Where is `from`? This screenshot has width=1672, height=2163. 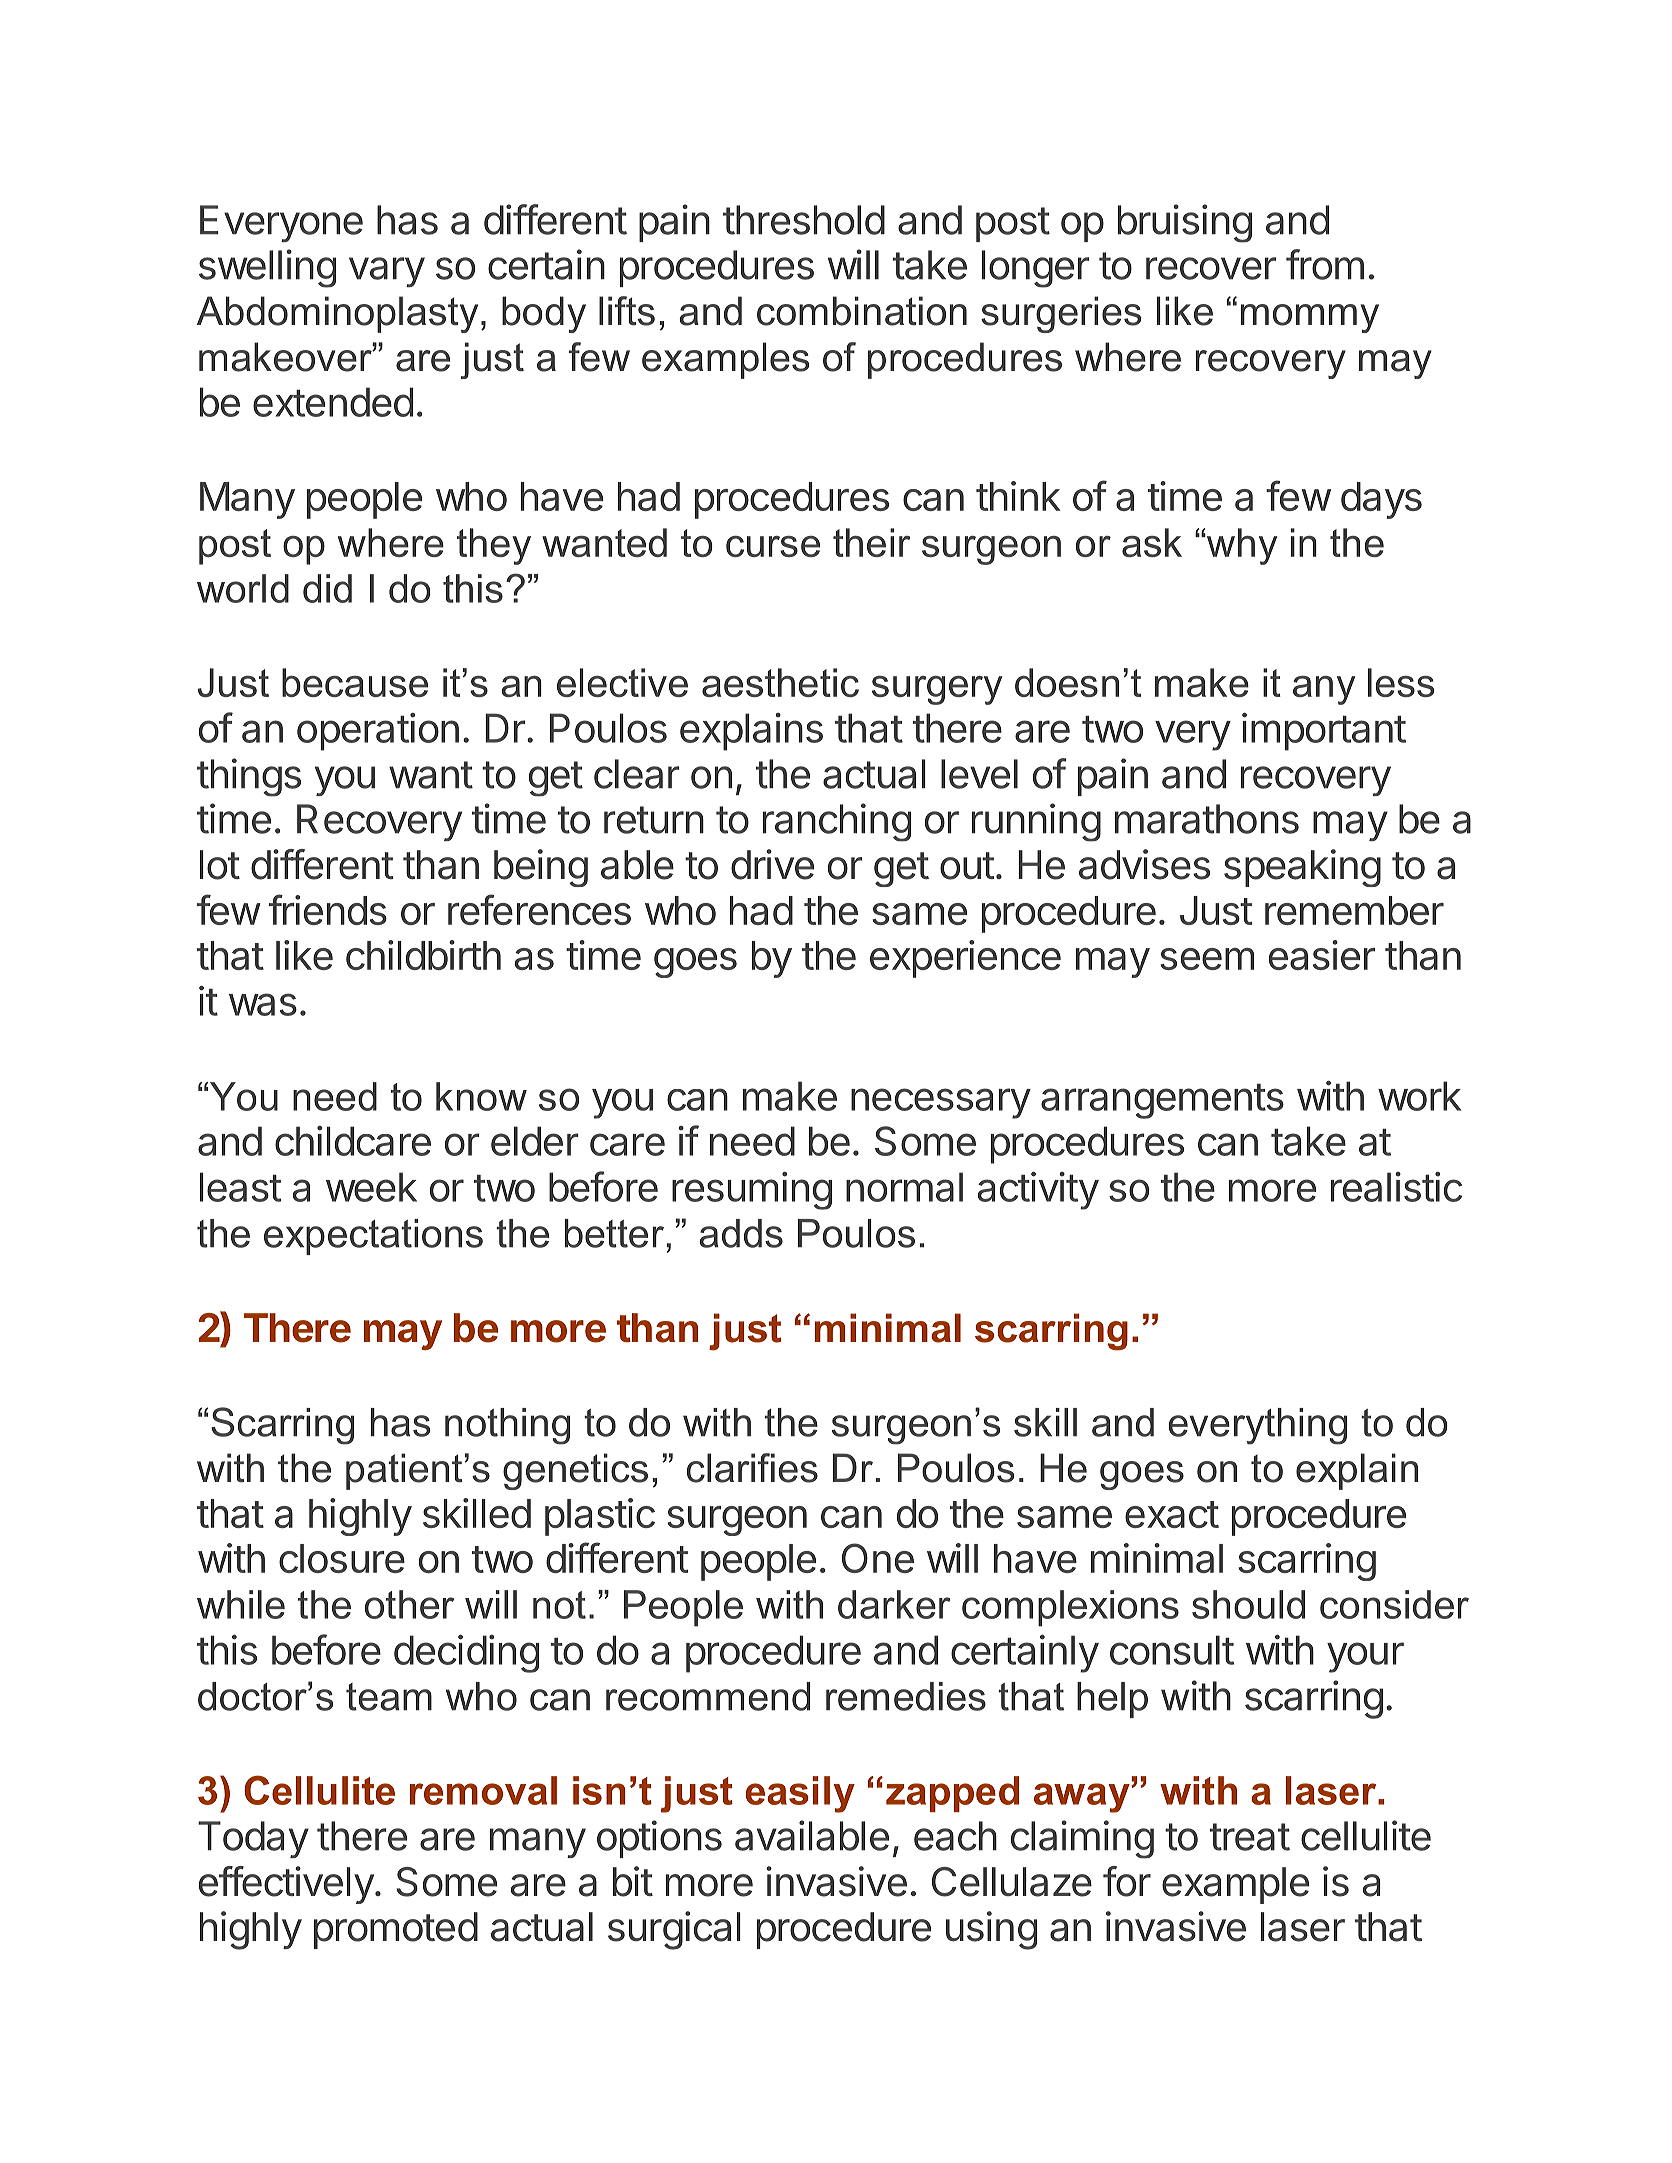
from is located at coordinates (1325, 264).
